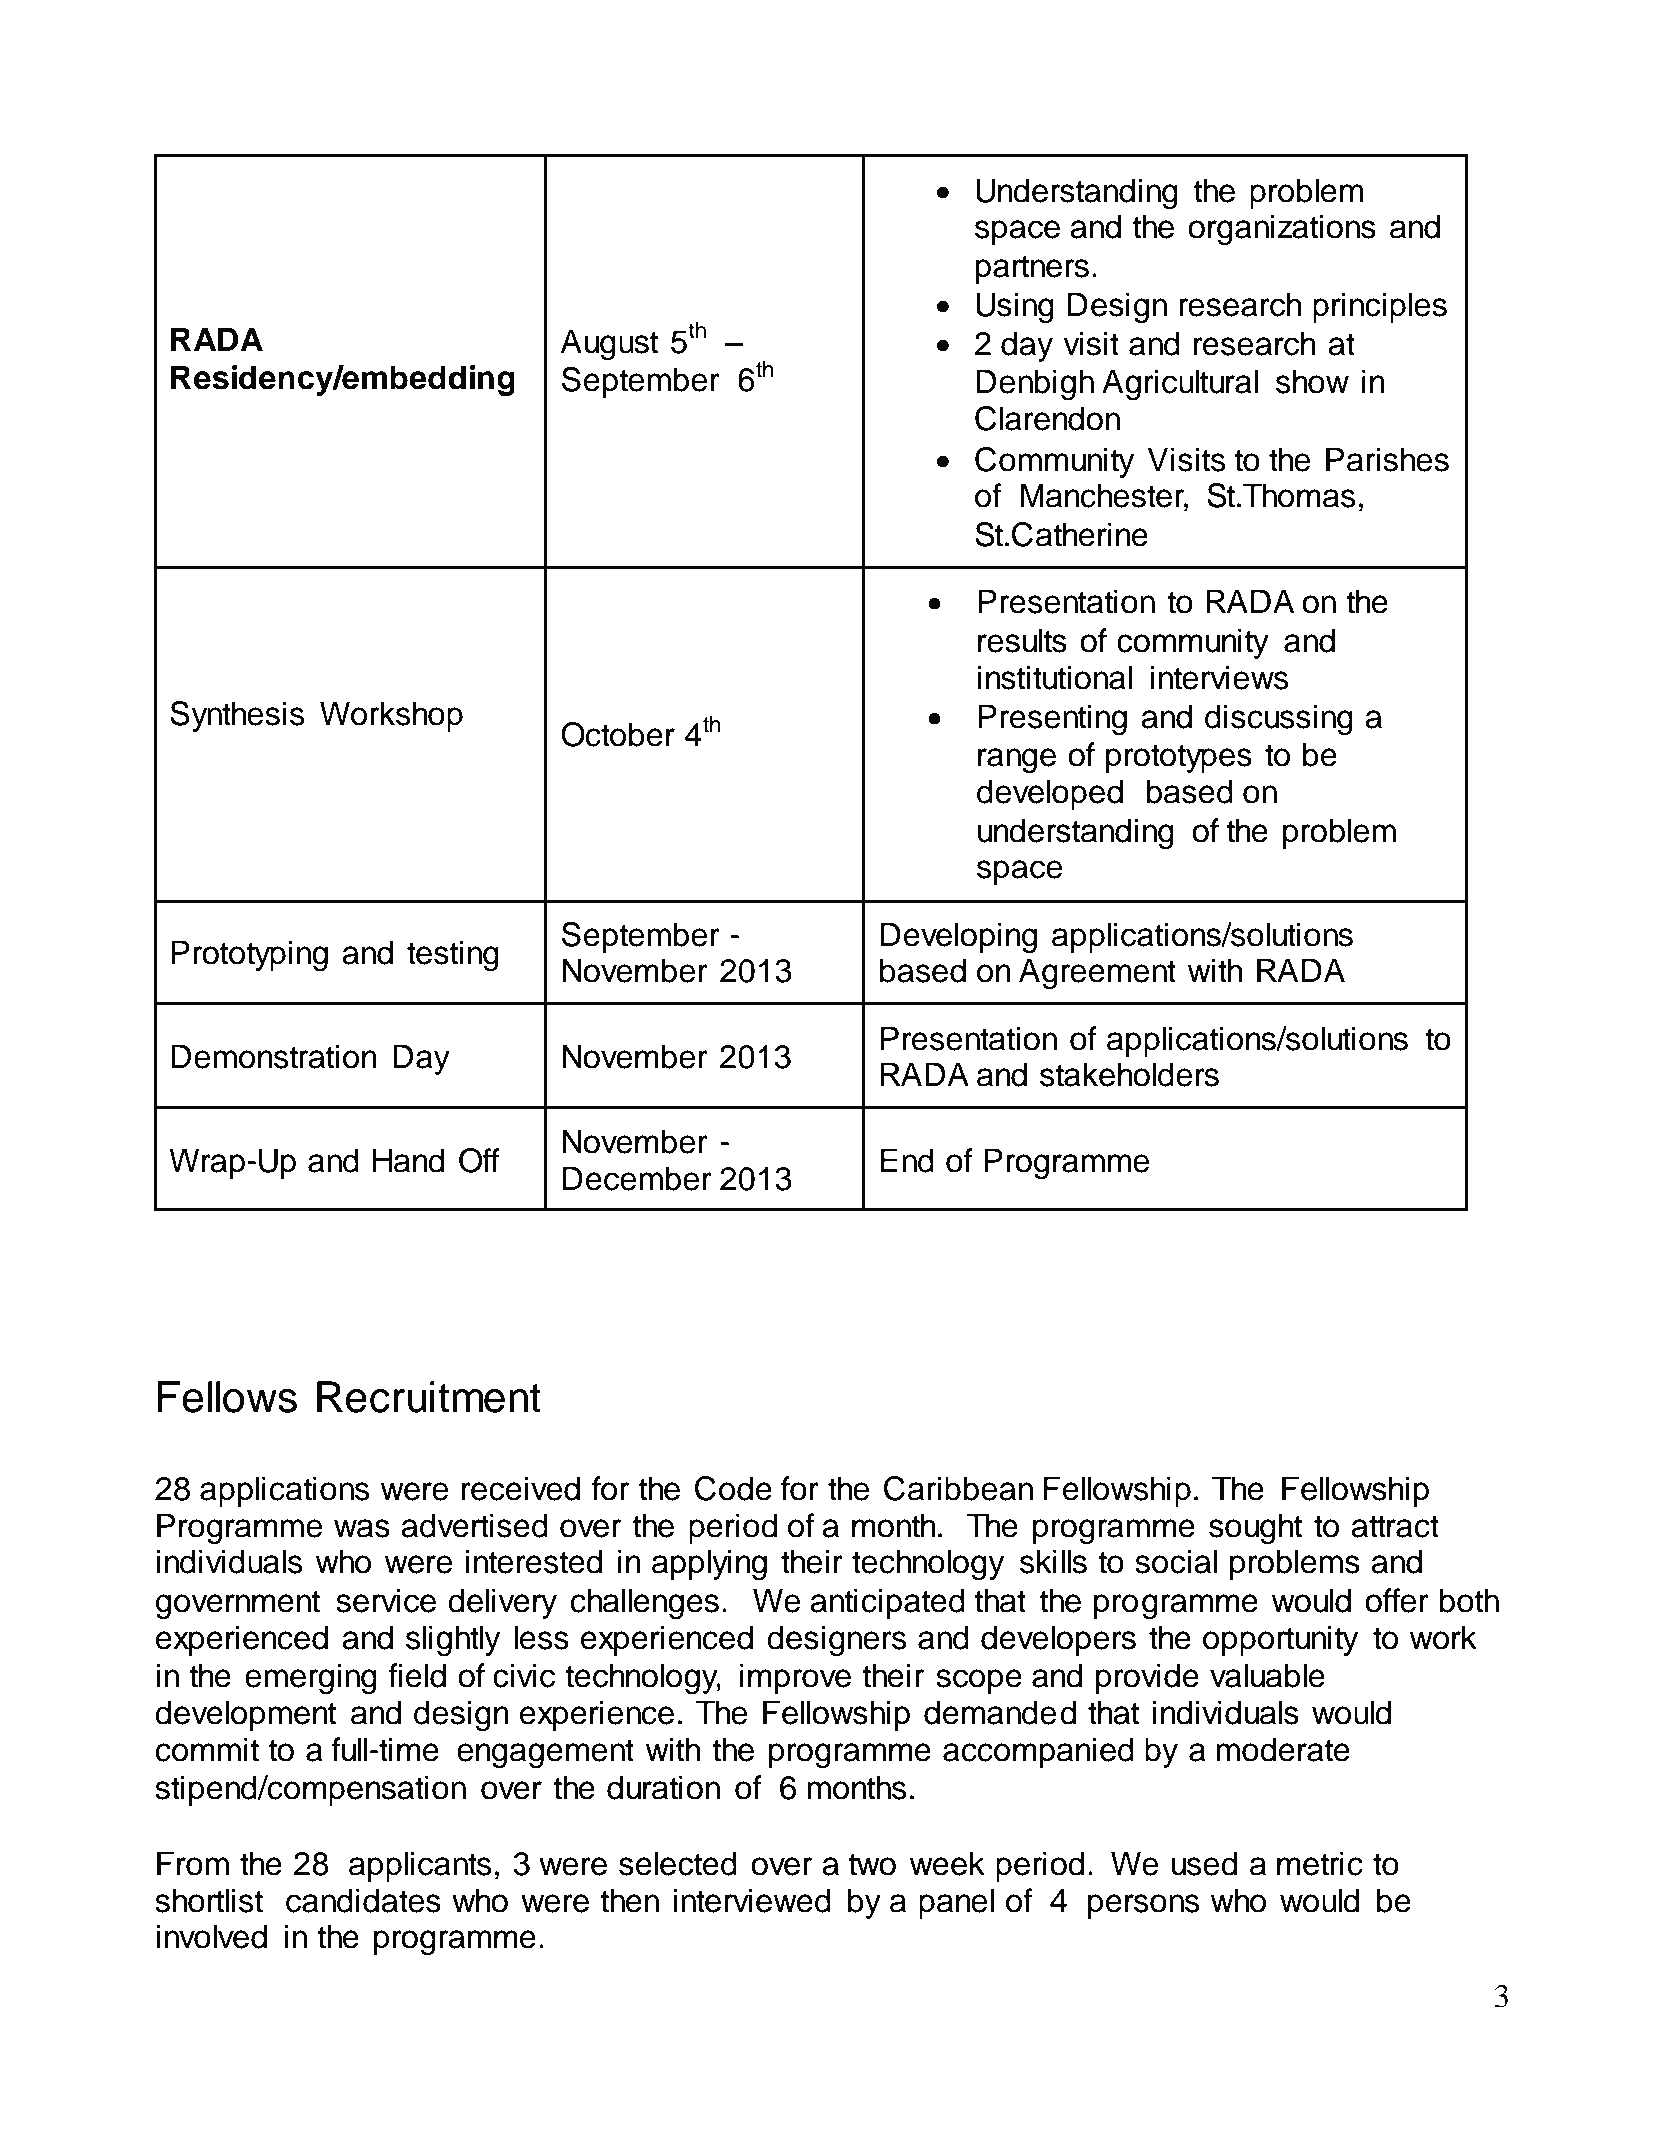 The height and width of the screenshot is (2150, 1661). I want to click on sought, so click(1255, 1528).
